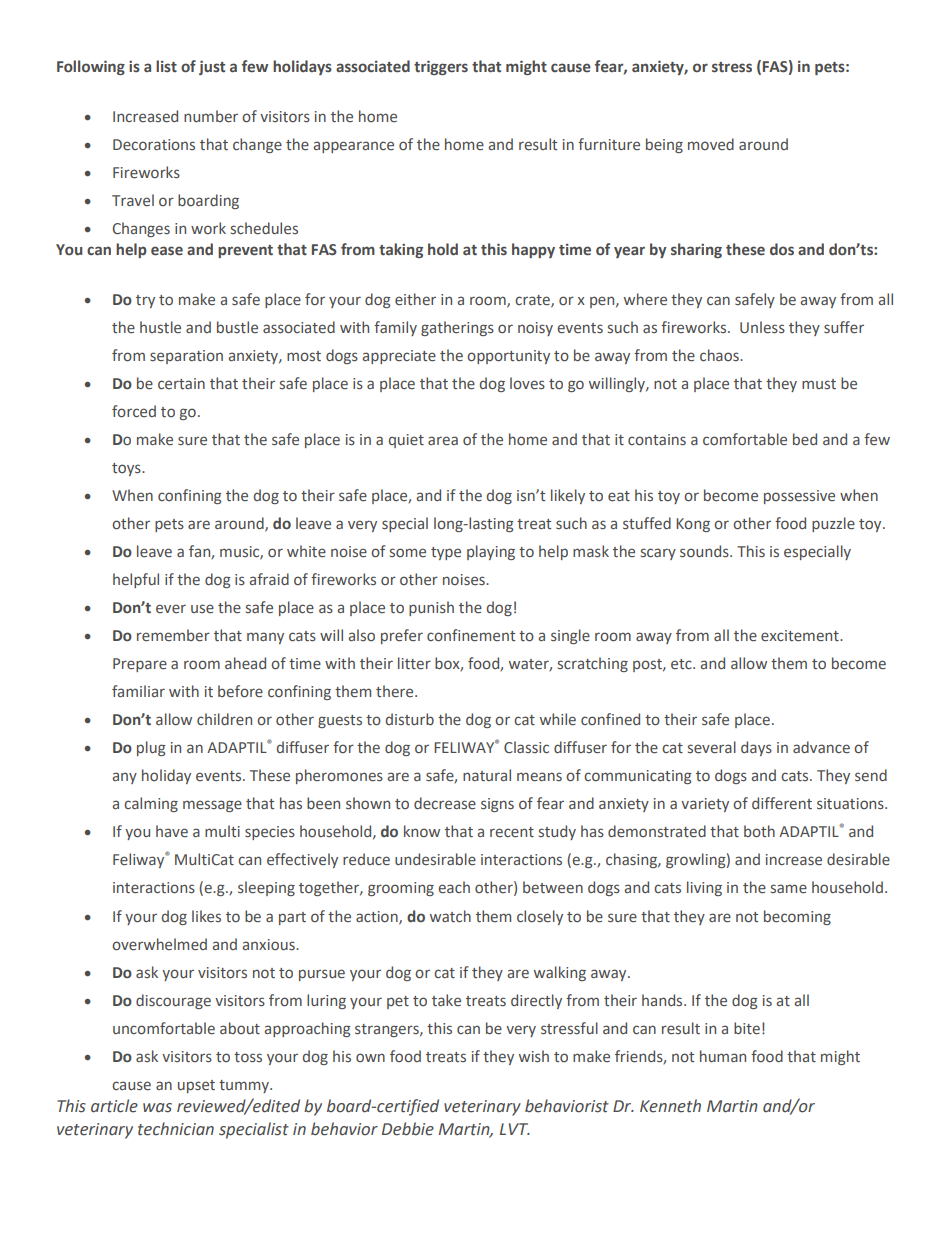  Describe the element at coordinates (196, 1086) in the image. I see `upset` at that location.
